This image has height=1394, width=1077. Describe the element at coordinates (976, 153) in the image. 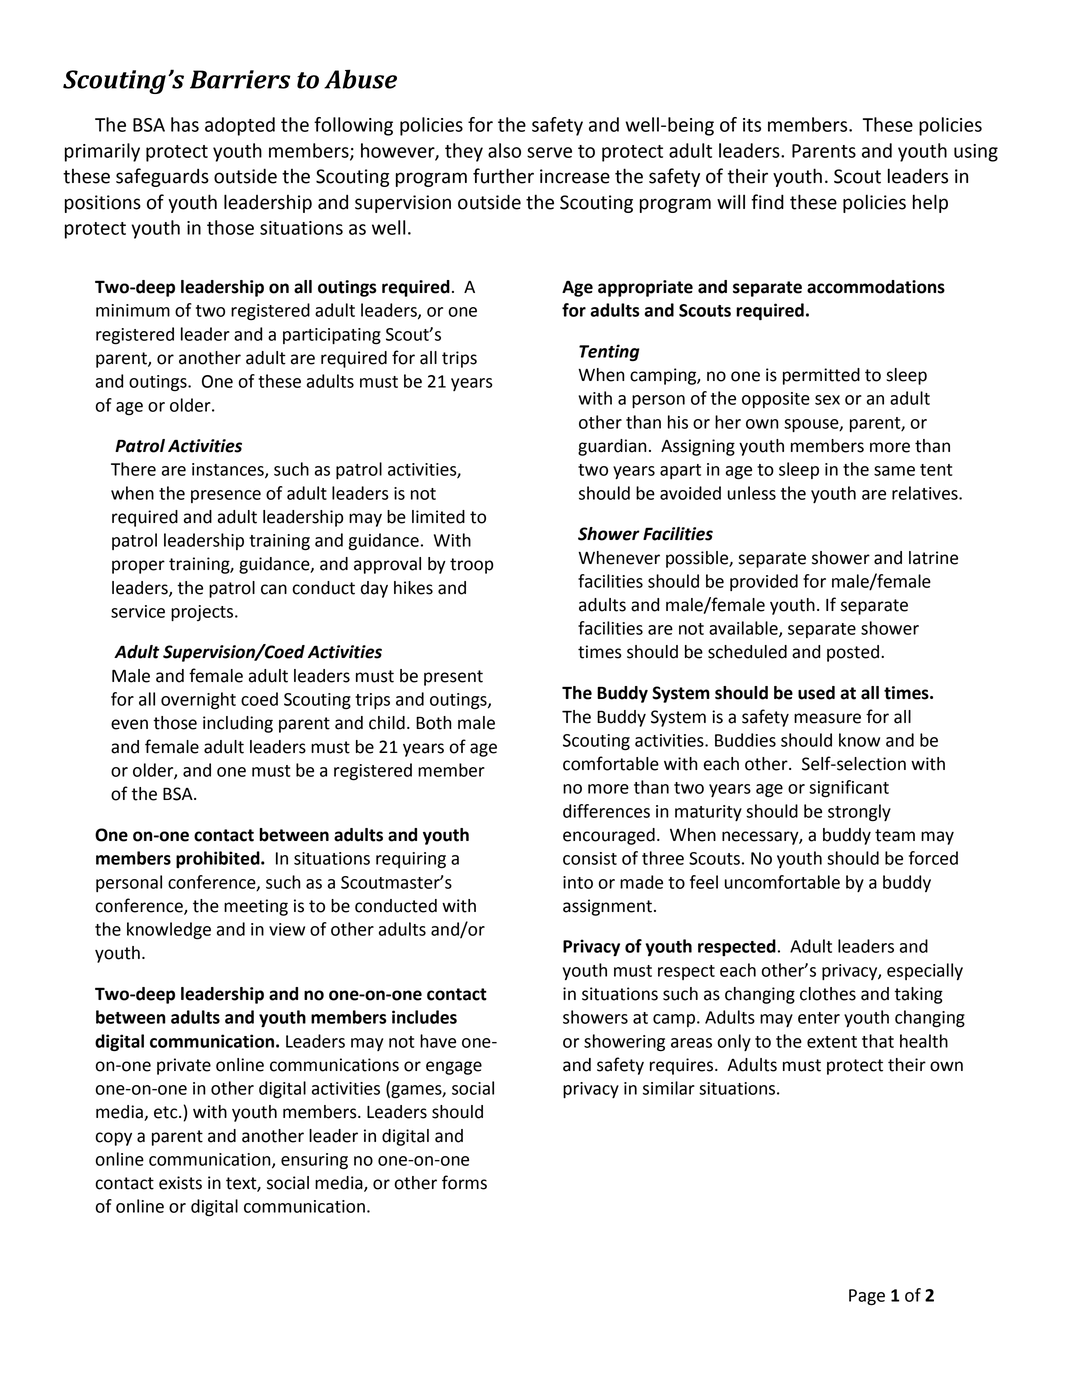

I see `using` at that location.
